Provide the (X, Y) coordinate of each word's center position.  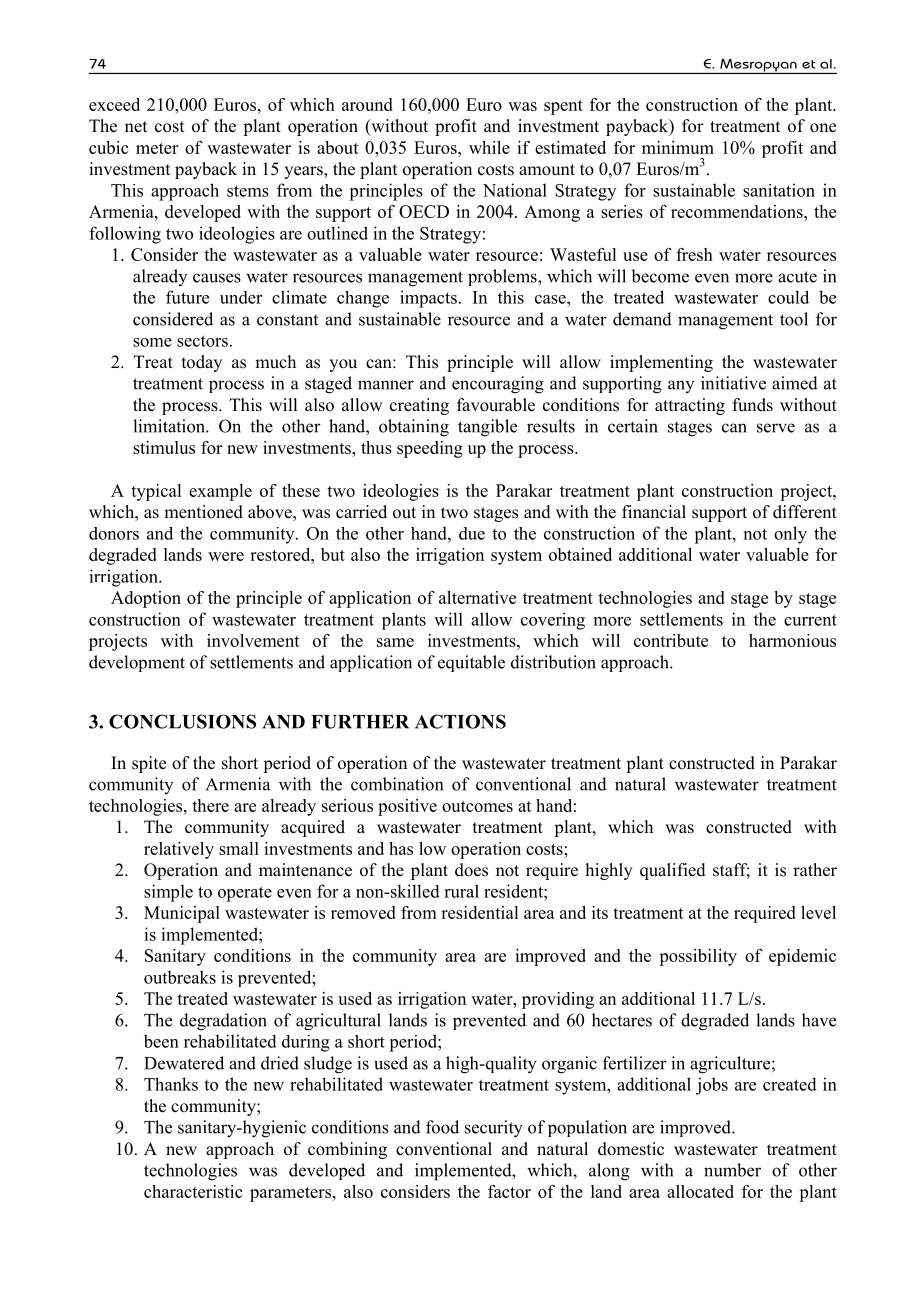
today (202, 363)
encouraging (498, 385)
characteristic (193, 1191)
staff (731, 871)
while (489, 147)
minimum (678, 147)
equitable (471, 663)
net (136, 127)
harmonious (792, 640)
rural (461, 891)
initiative (733, 383)
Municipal (182, 914)
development (137, 663)
